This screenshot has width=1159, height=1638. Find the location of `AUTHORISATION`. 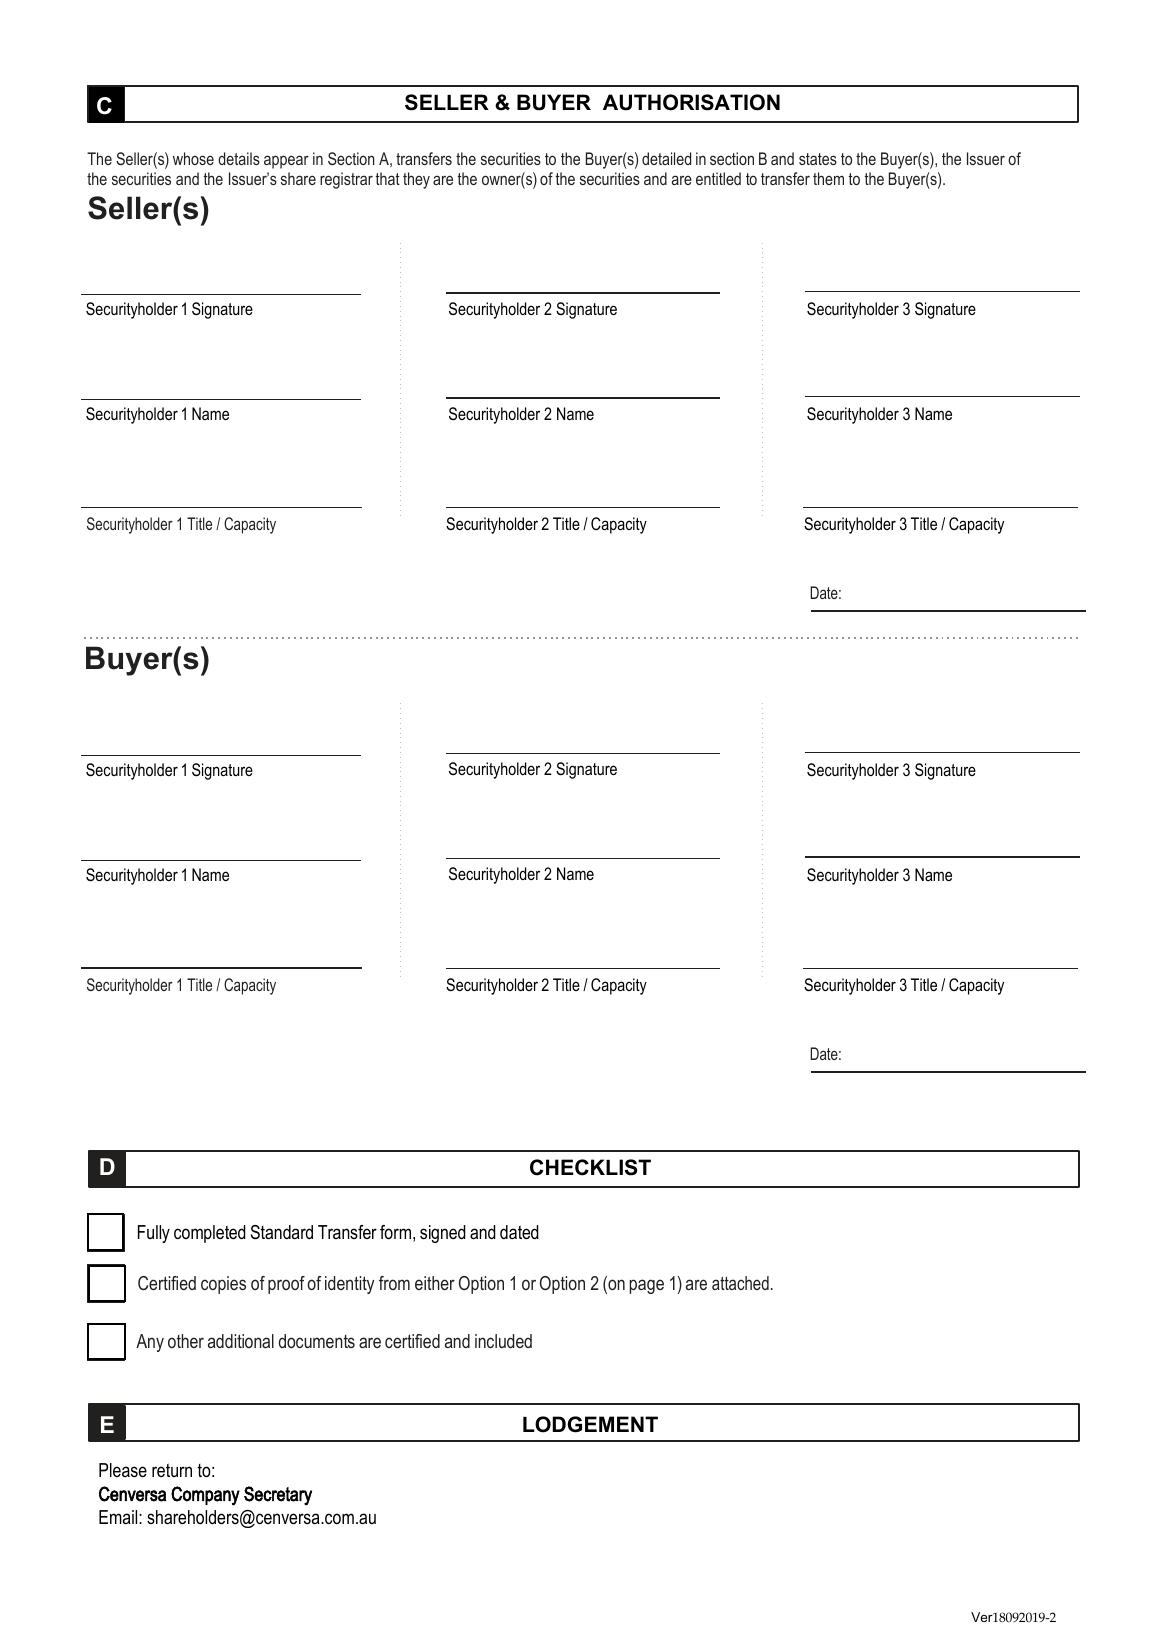

AUTHORISATION is located at coordinates (691, 102).
